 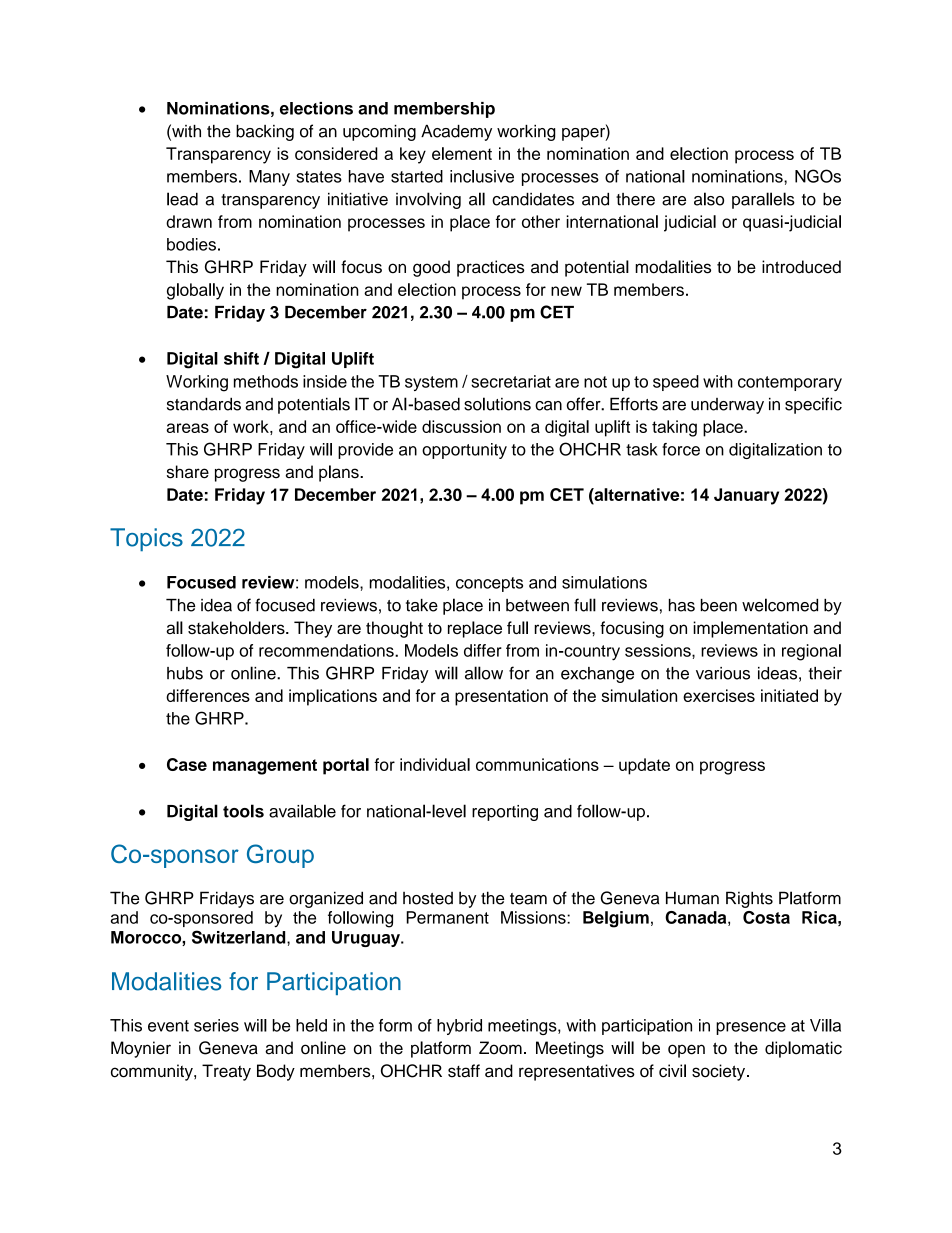 What do you see at coordinates (719, 605) in the screenshot?
I see `been` at bounding box center [719, 605].
